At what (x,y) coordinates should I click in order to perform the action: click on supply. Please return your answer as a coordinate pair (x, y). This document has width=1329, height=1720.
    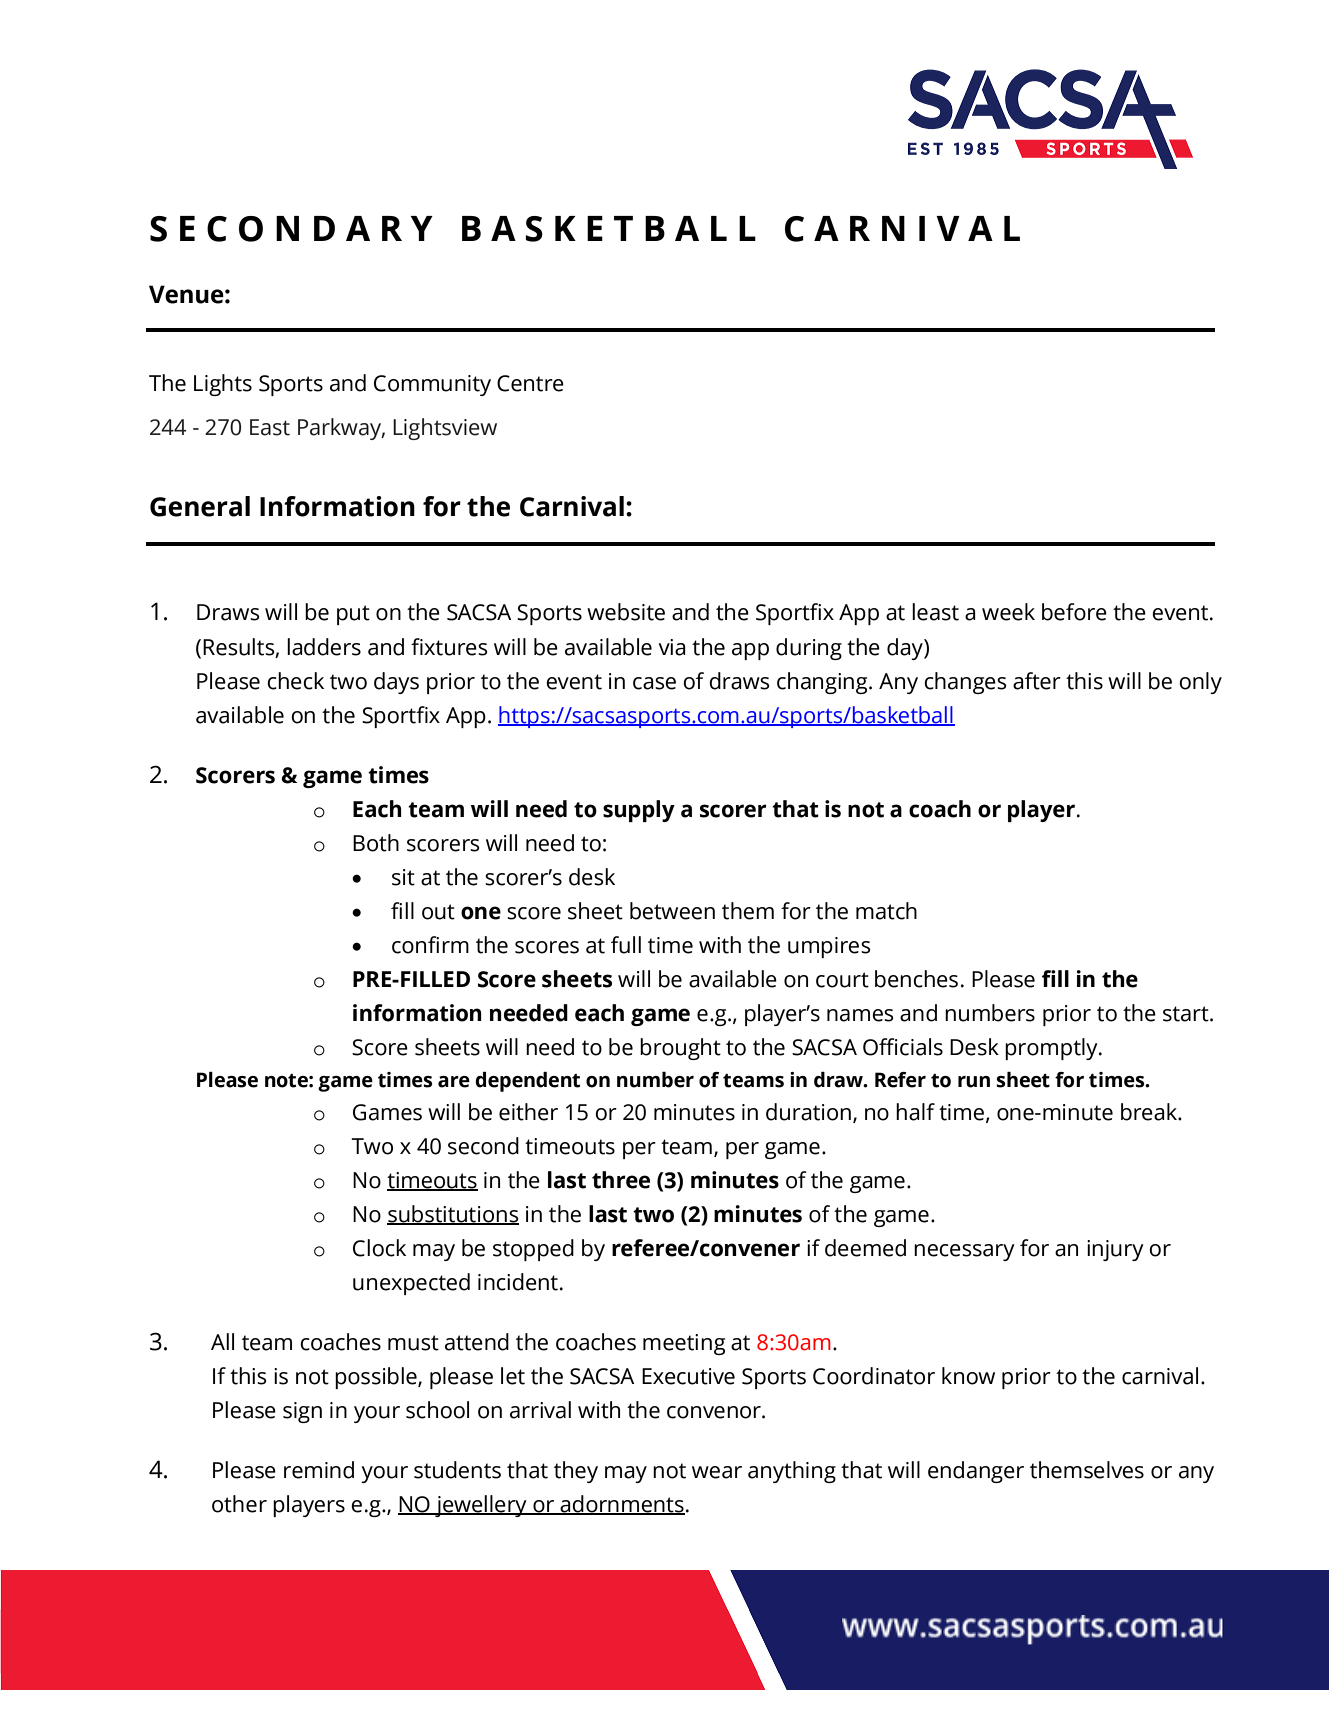
    Looking at the image, I should click on (639, 811).
